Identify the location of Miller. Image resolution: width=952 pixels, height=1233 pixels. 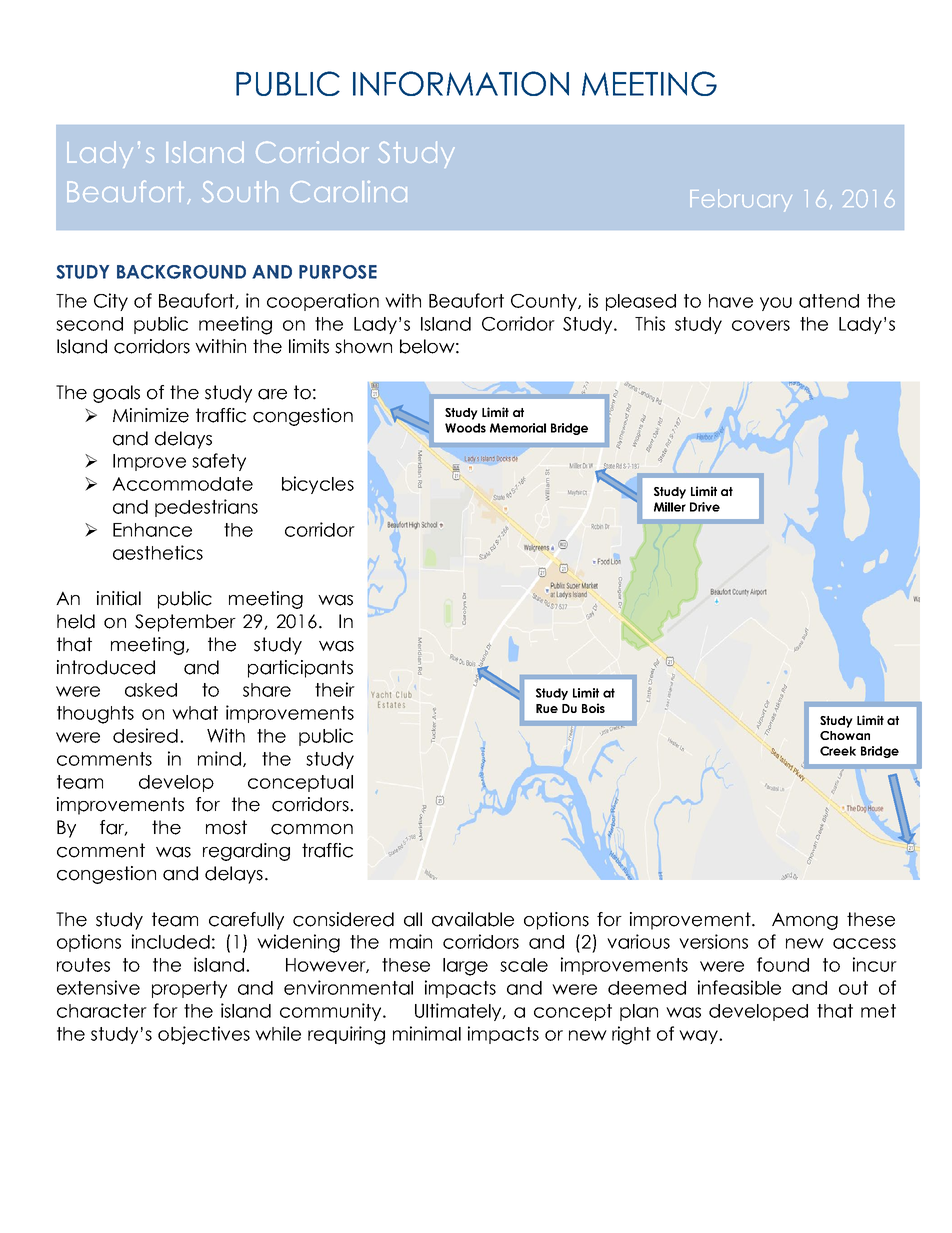
(670, 507).
